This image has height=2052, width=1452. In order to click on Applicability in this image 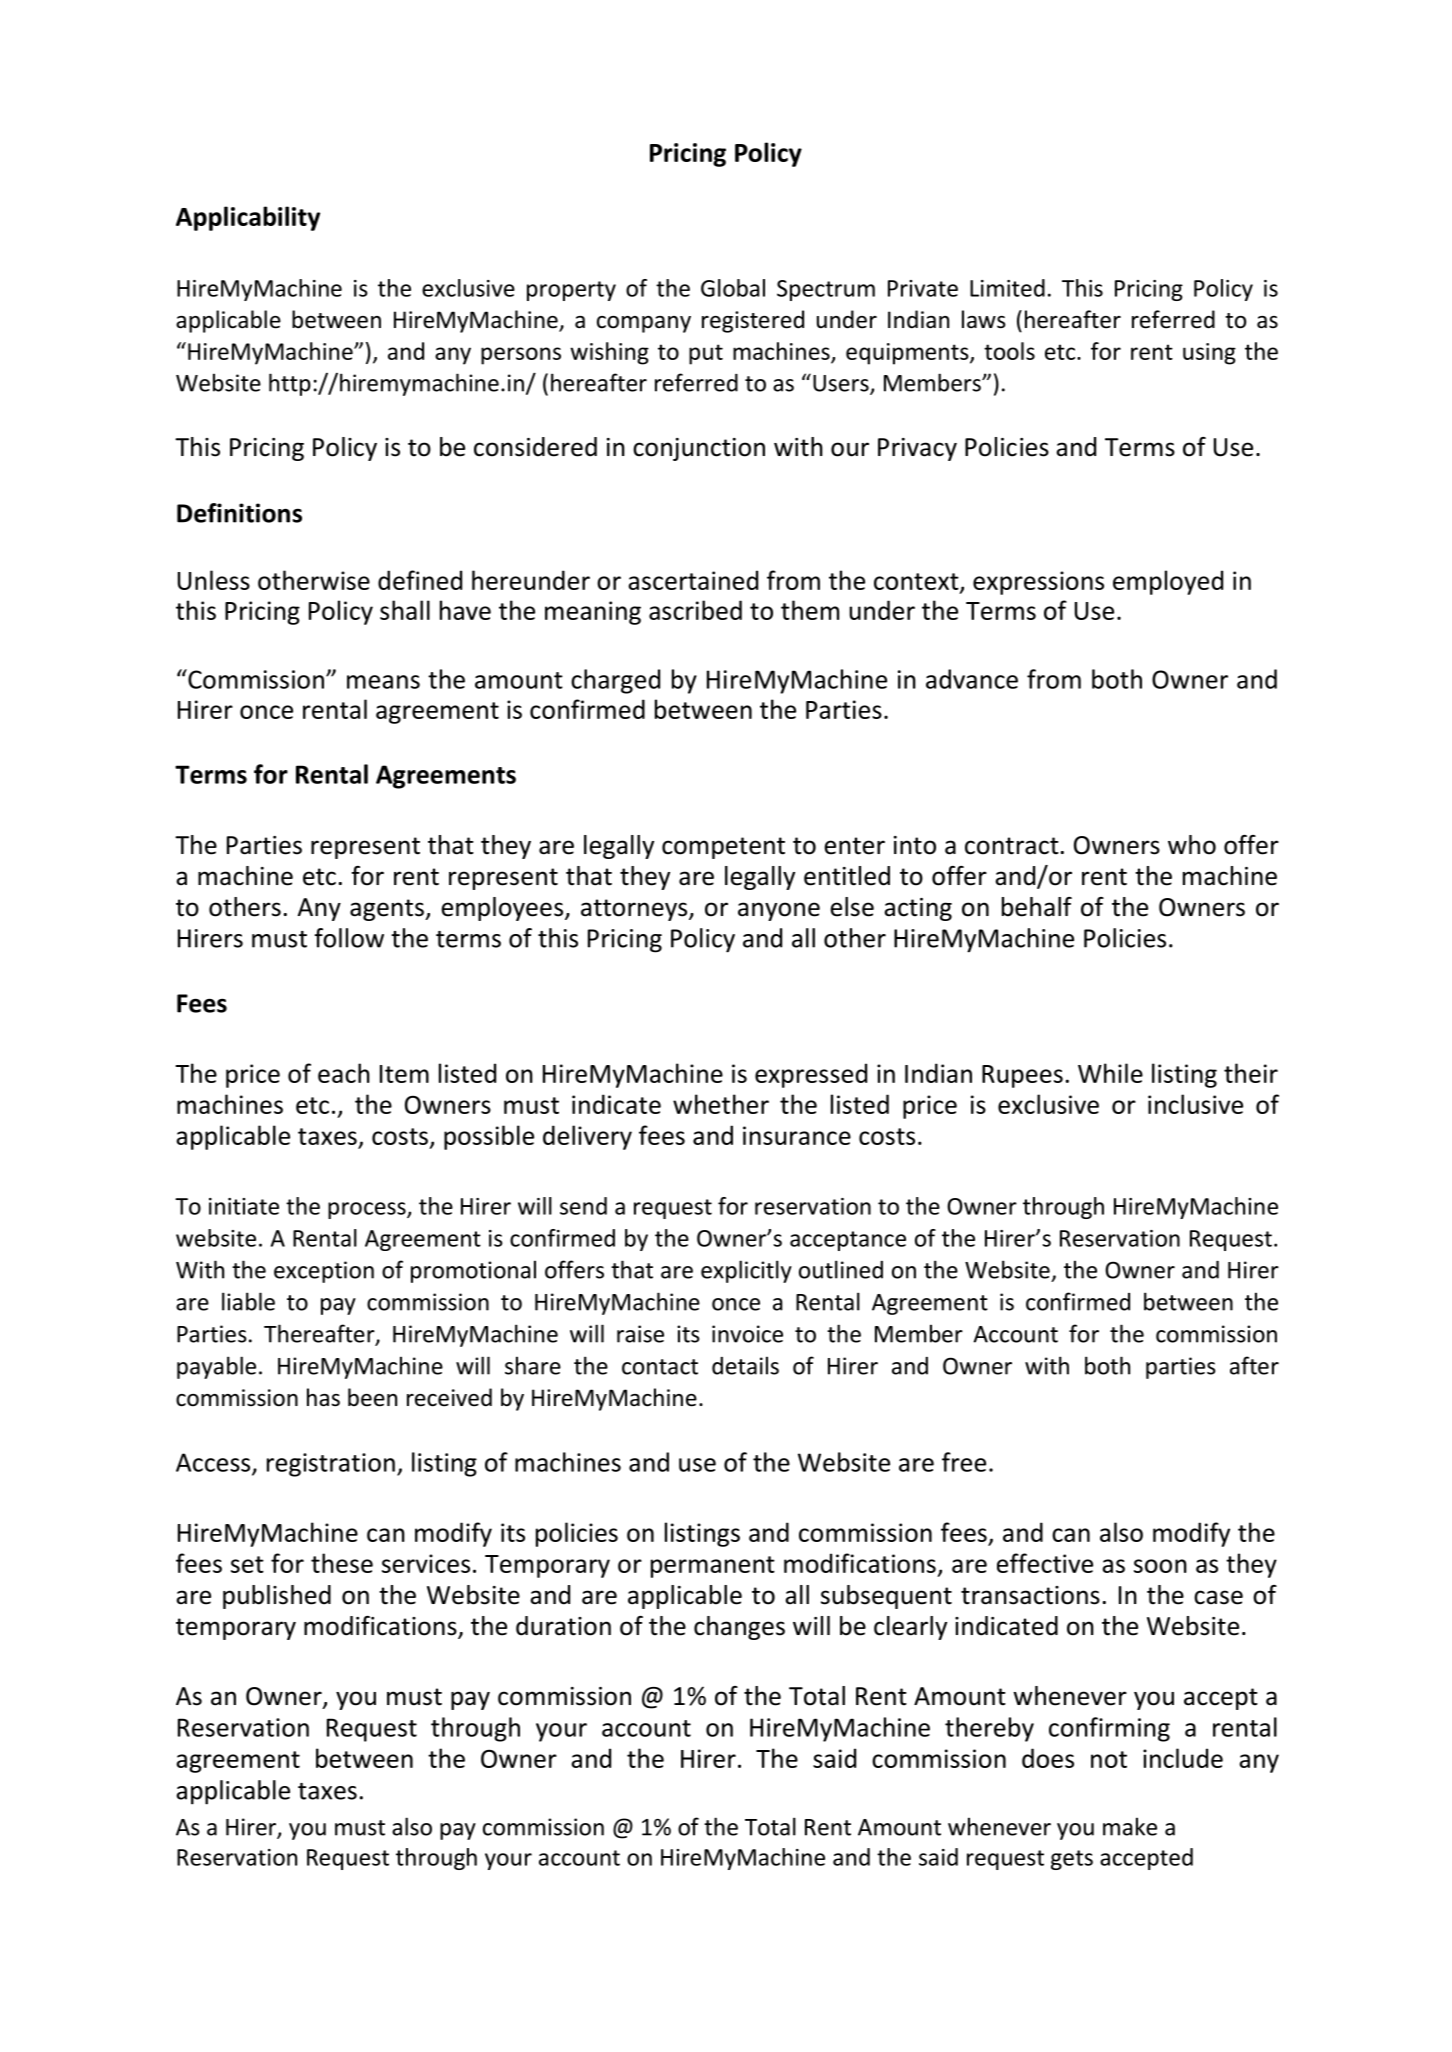, I will do `click(248, 218)`.
